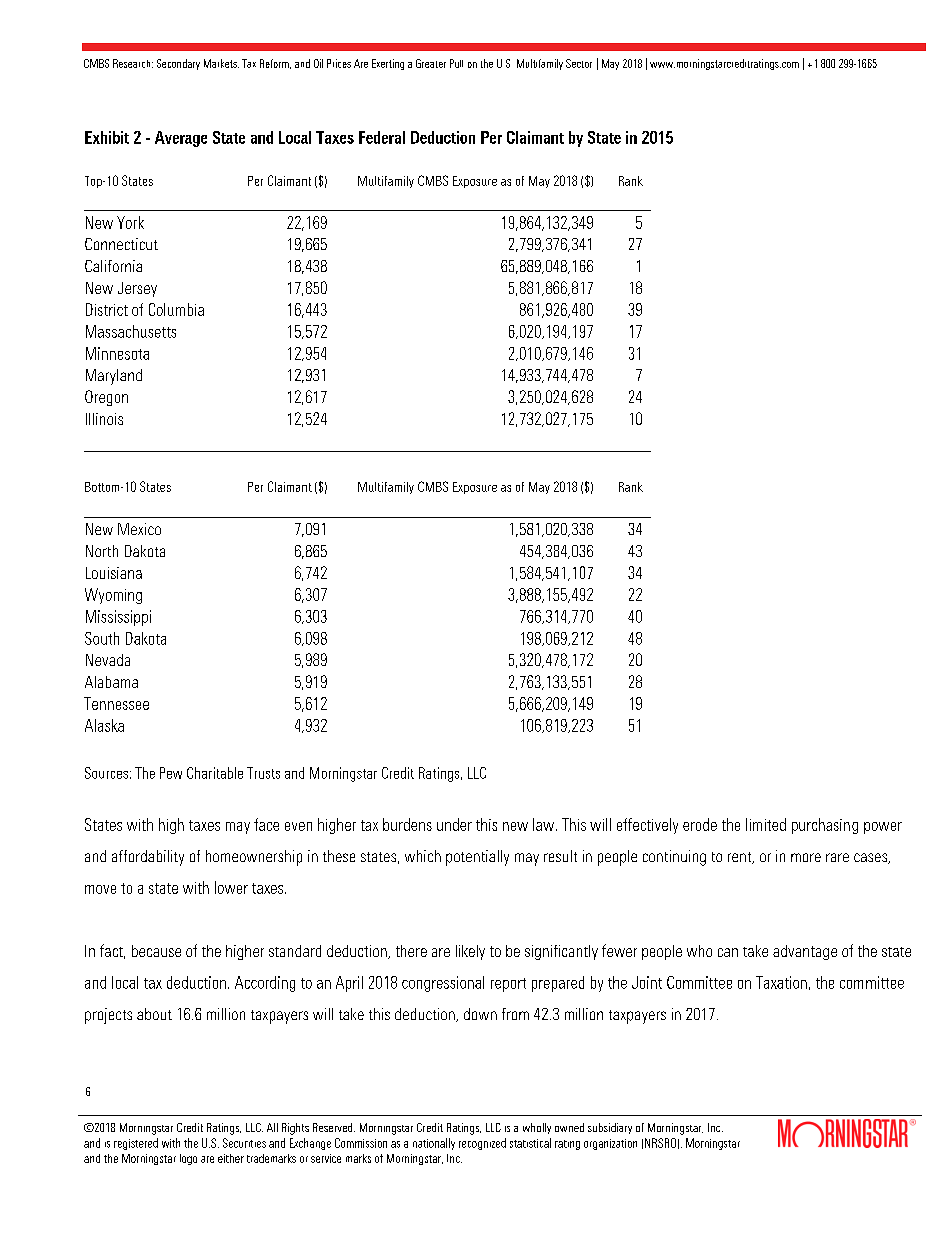 This document has width=952, height=1233. I want to click on limited, so click(766, 824).
